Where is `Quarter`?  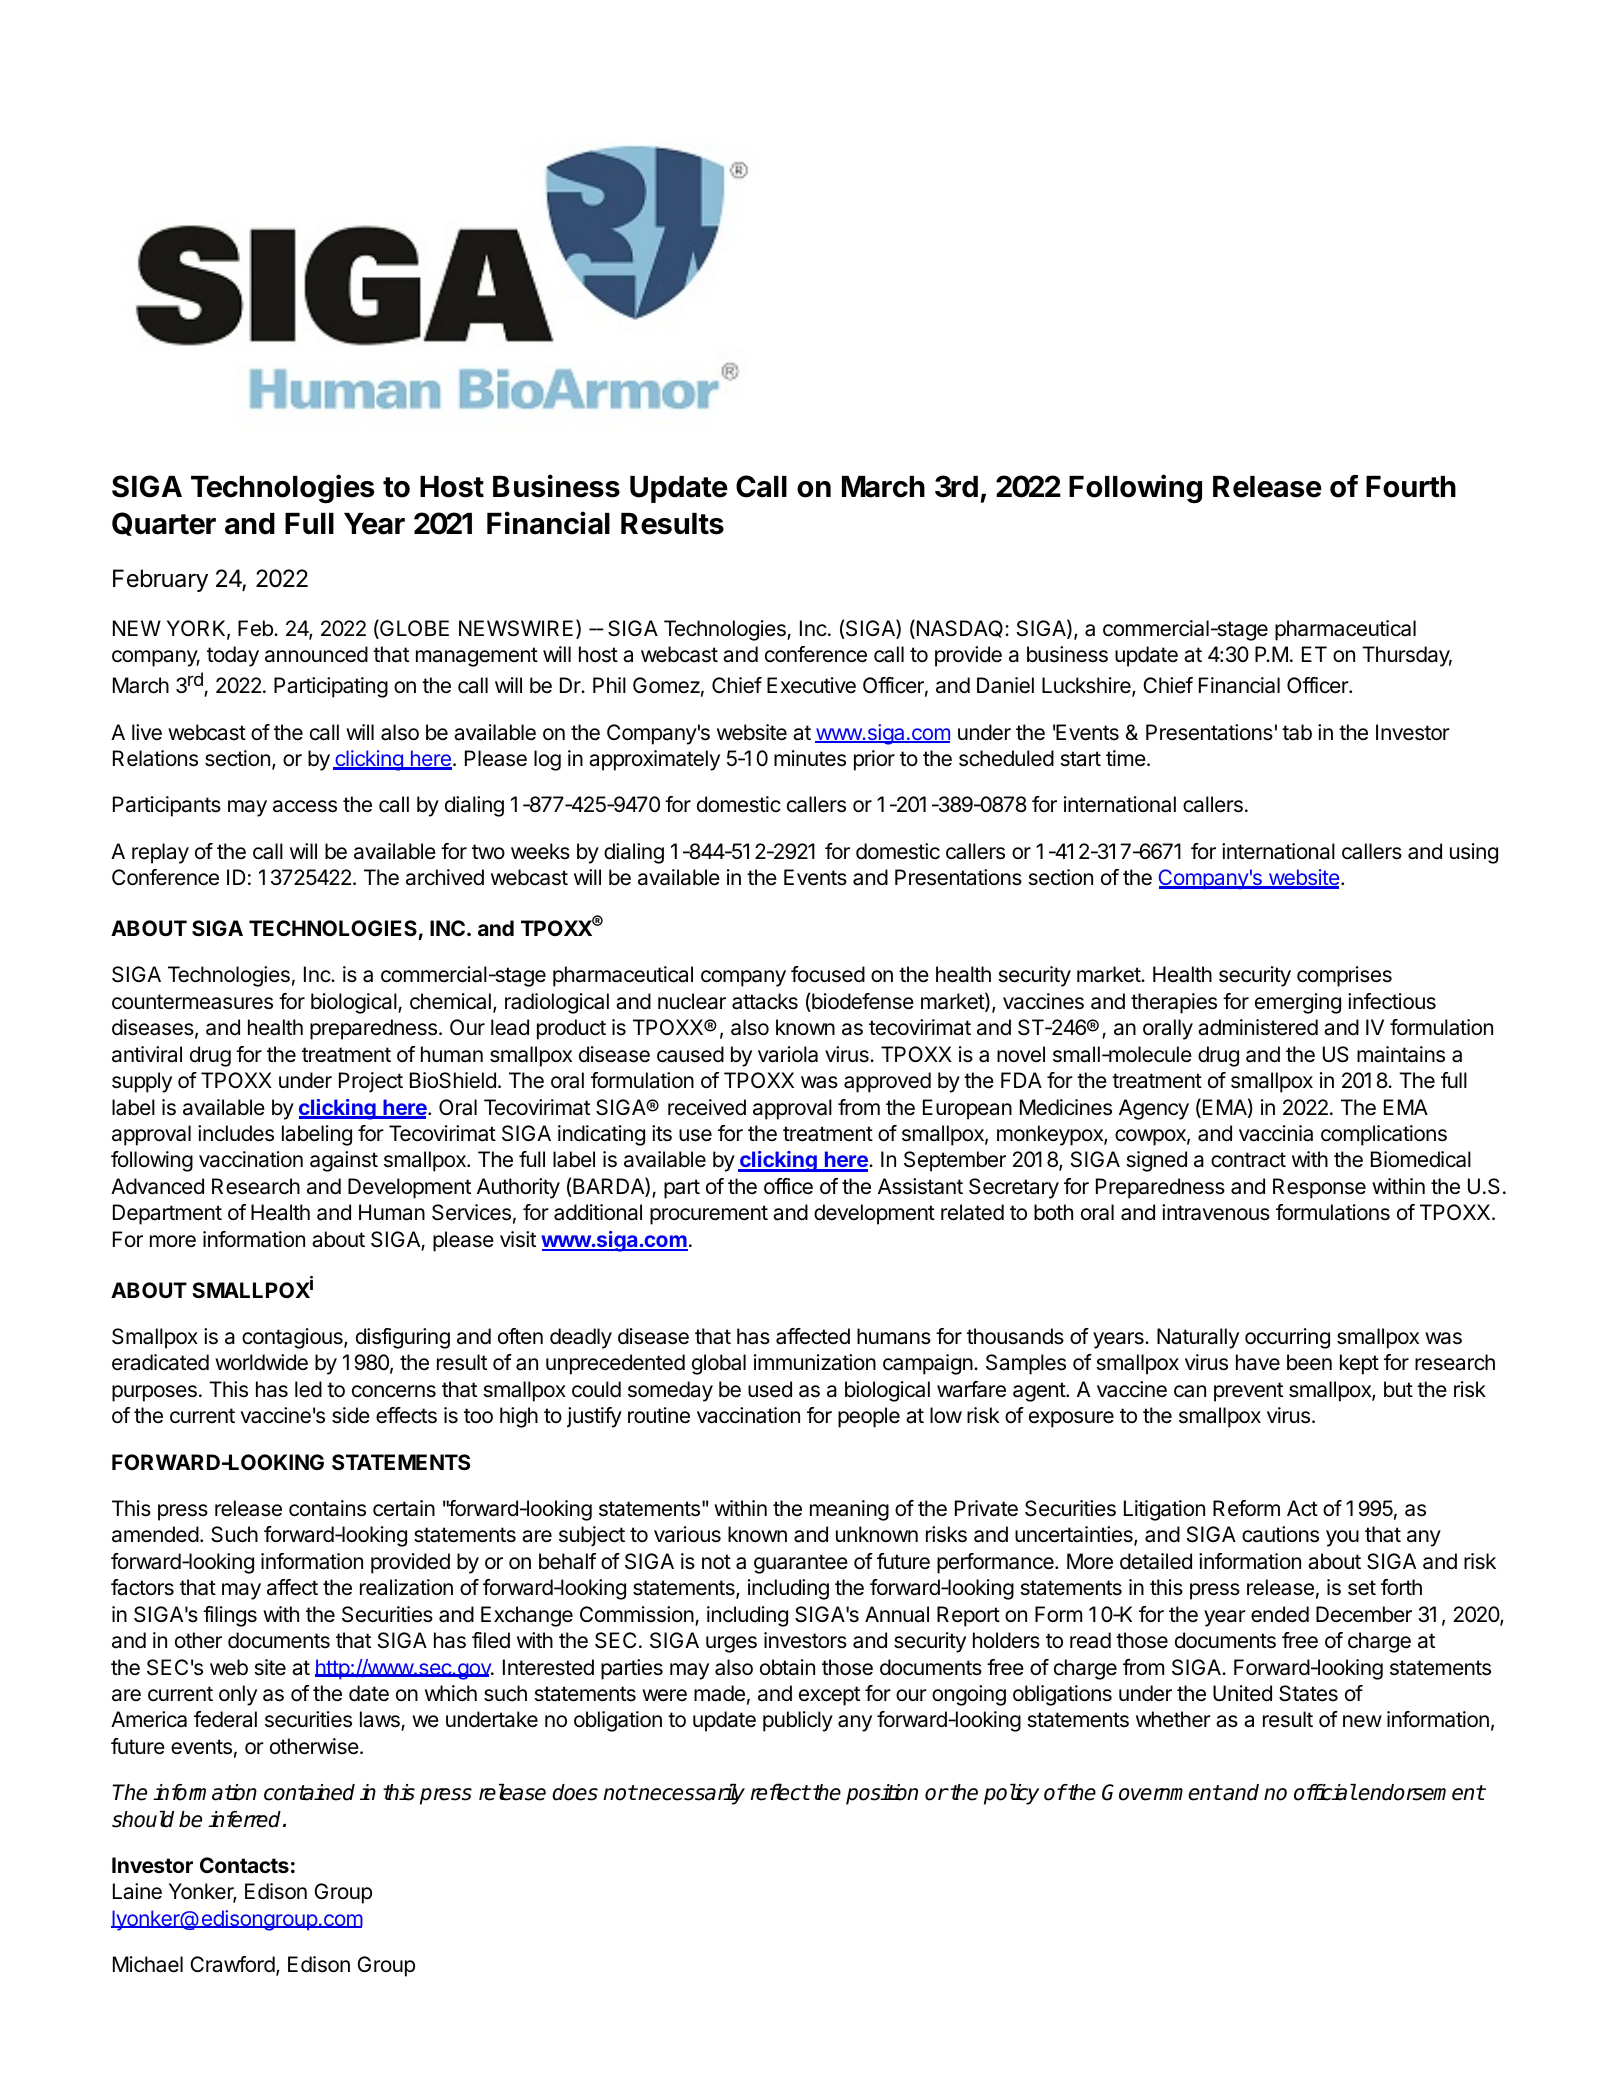
Quarter is located at coordinates (164, 524).
